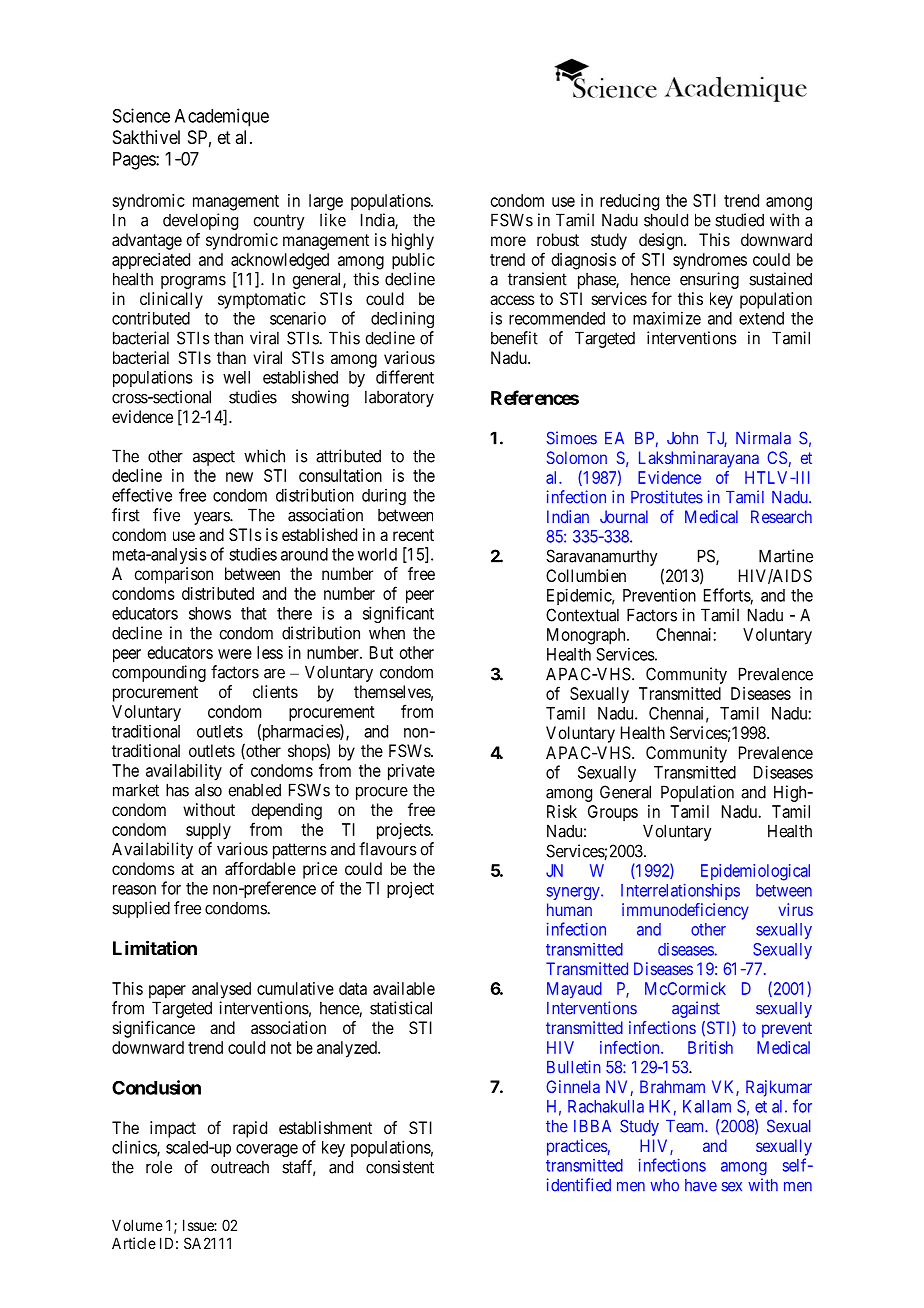  I want to click on Limitation, so click(155, 947).
